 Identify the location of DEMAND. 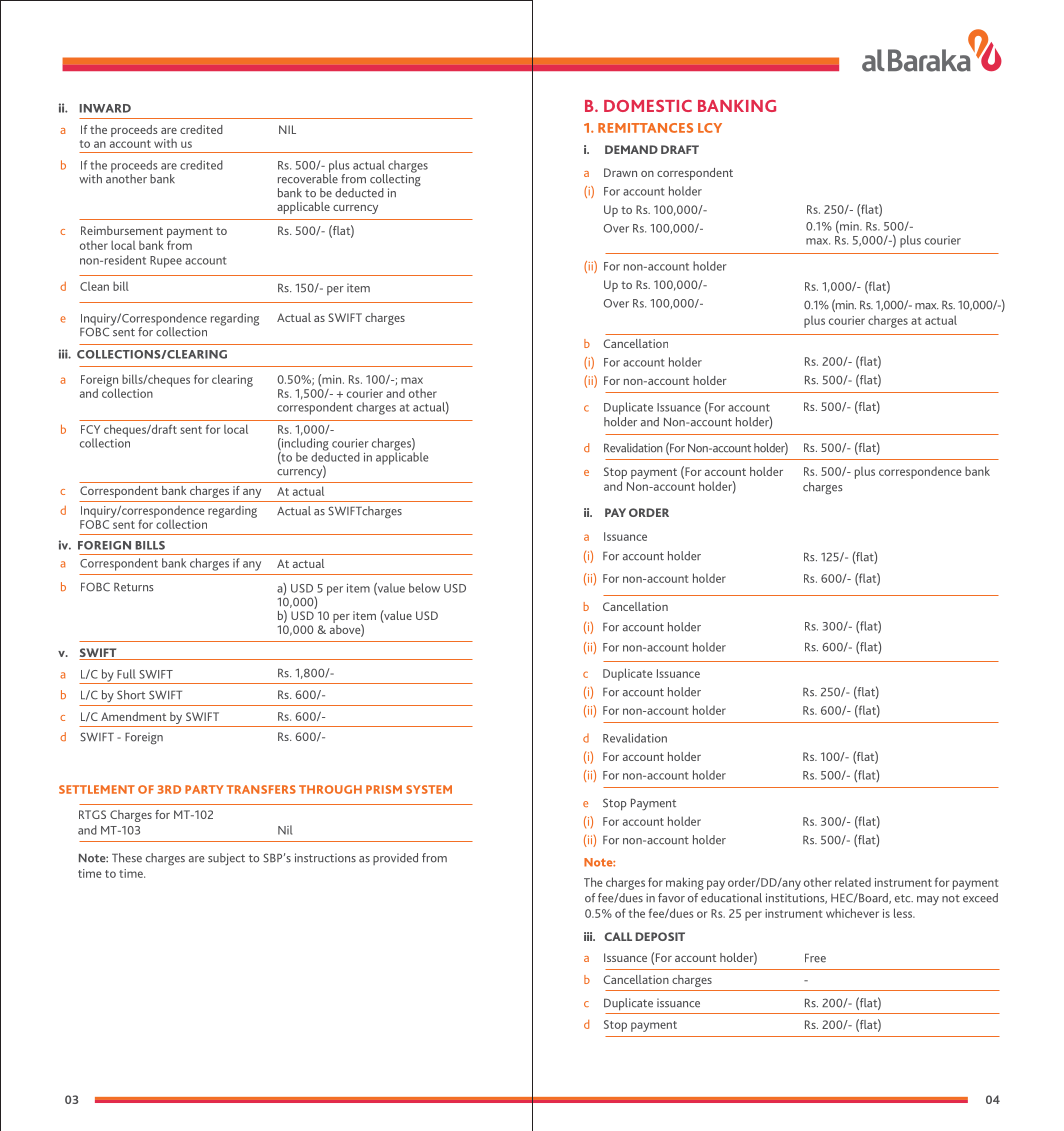
(631, 149).
